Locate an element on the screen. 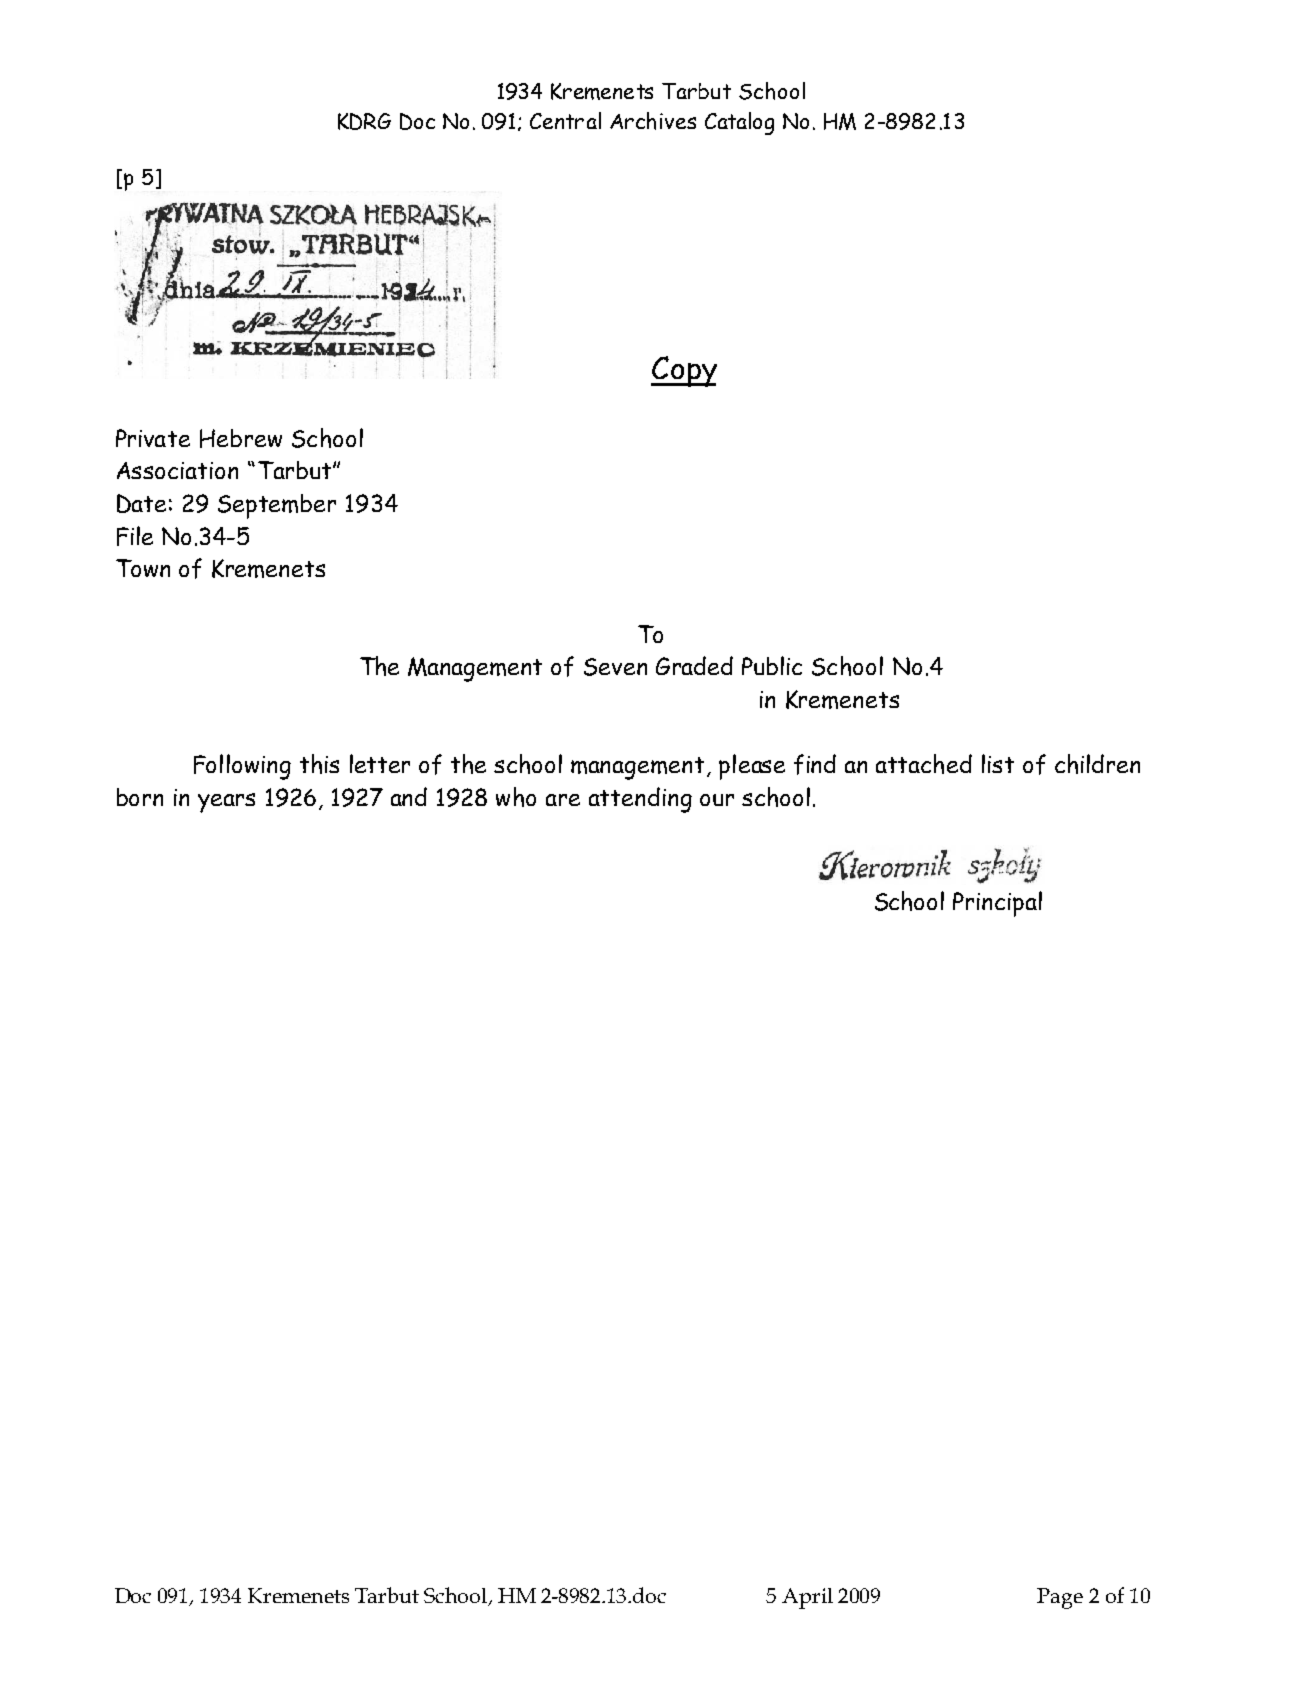 The height and width of the screenshot is (1686, 1303). and is located at coordinates (409, 796).
